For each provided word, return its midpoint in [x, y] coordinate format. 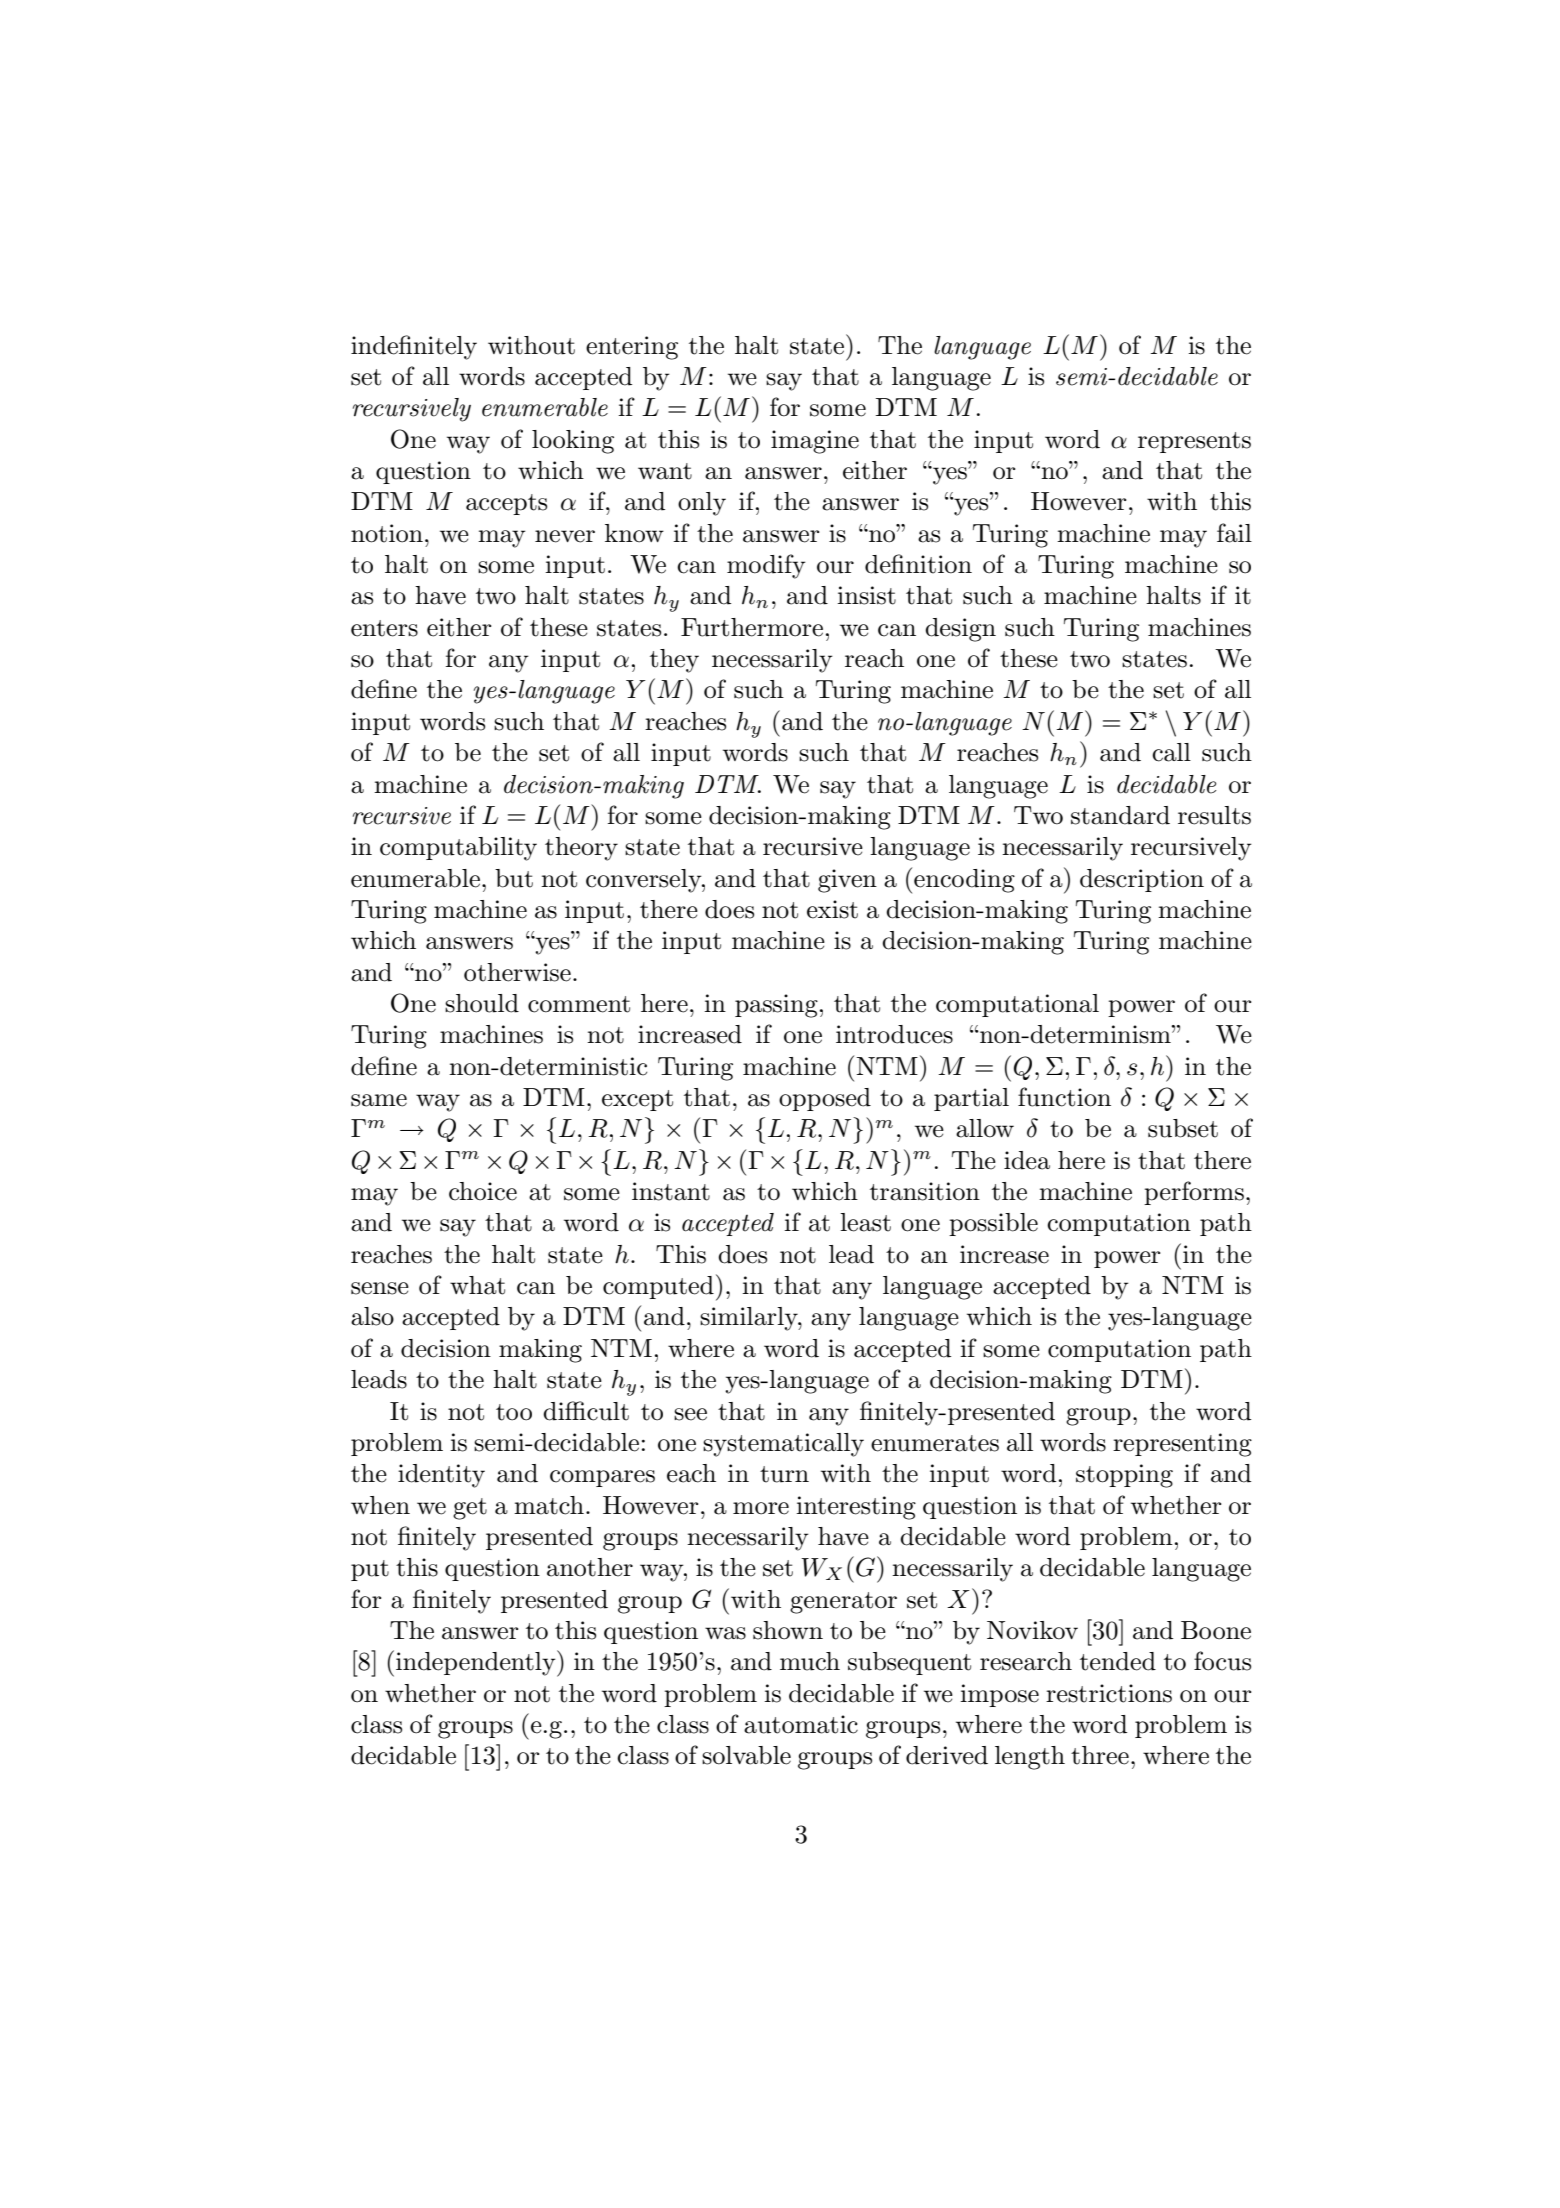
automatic [801, 1724]
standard [1120, 815]
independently [477, 1663]
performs [1194, 1193]
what [477, 1285]
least [865, 1222]
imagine [815, 442]
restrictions [1109, 1693]
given [847, 881]
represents [1194, 442]
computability [458, 849]
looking [573, 442]
